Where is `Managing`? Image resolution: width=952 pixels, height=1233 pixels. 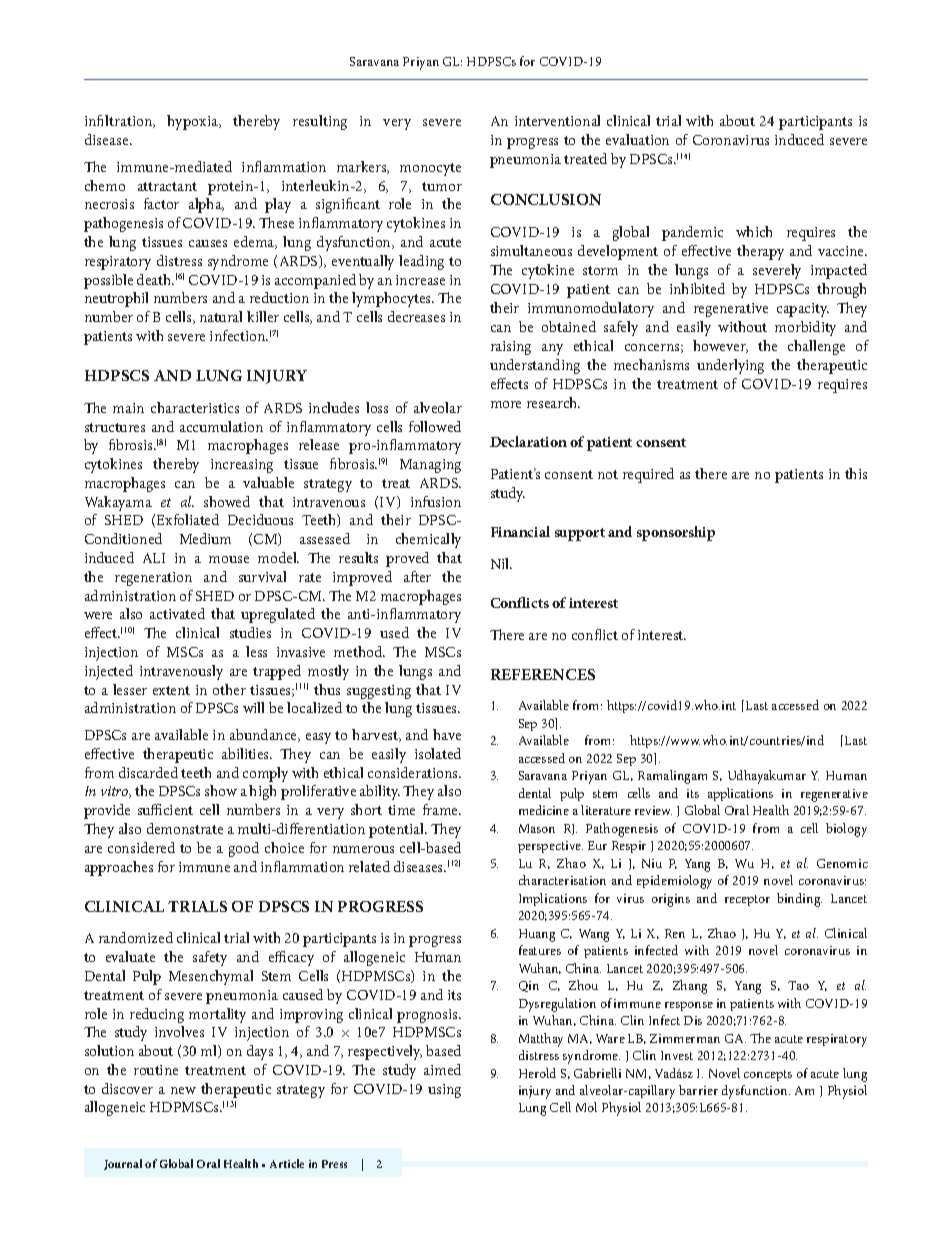
Managing is located at coordinates (430, 466).
